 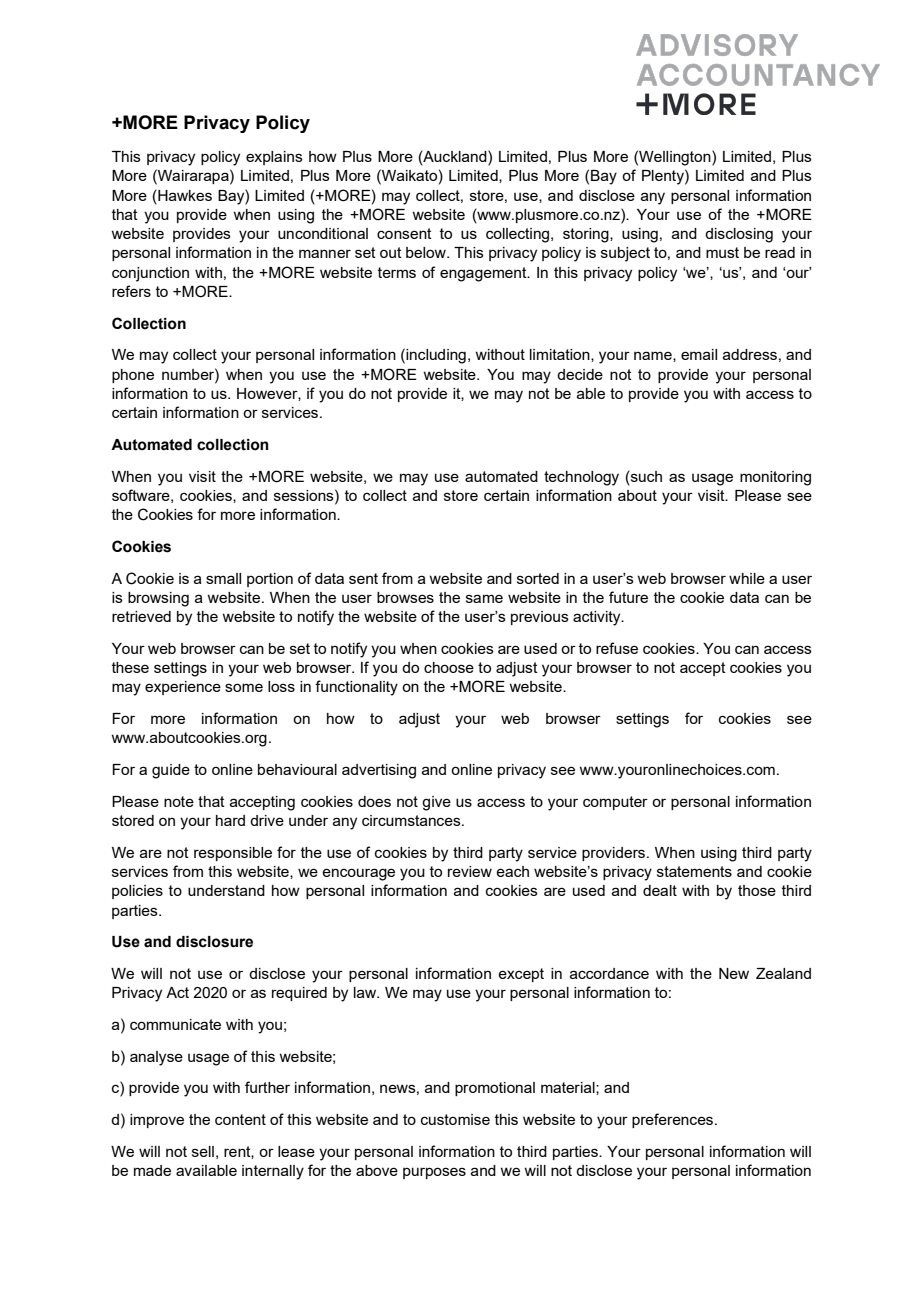 I want to click on customise, so click(x=455, y=1119).
